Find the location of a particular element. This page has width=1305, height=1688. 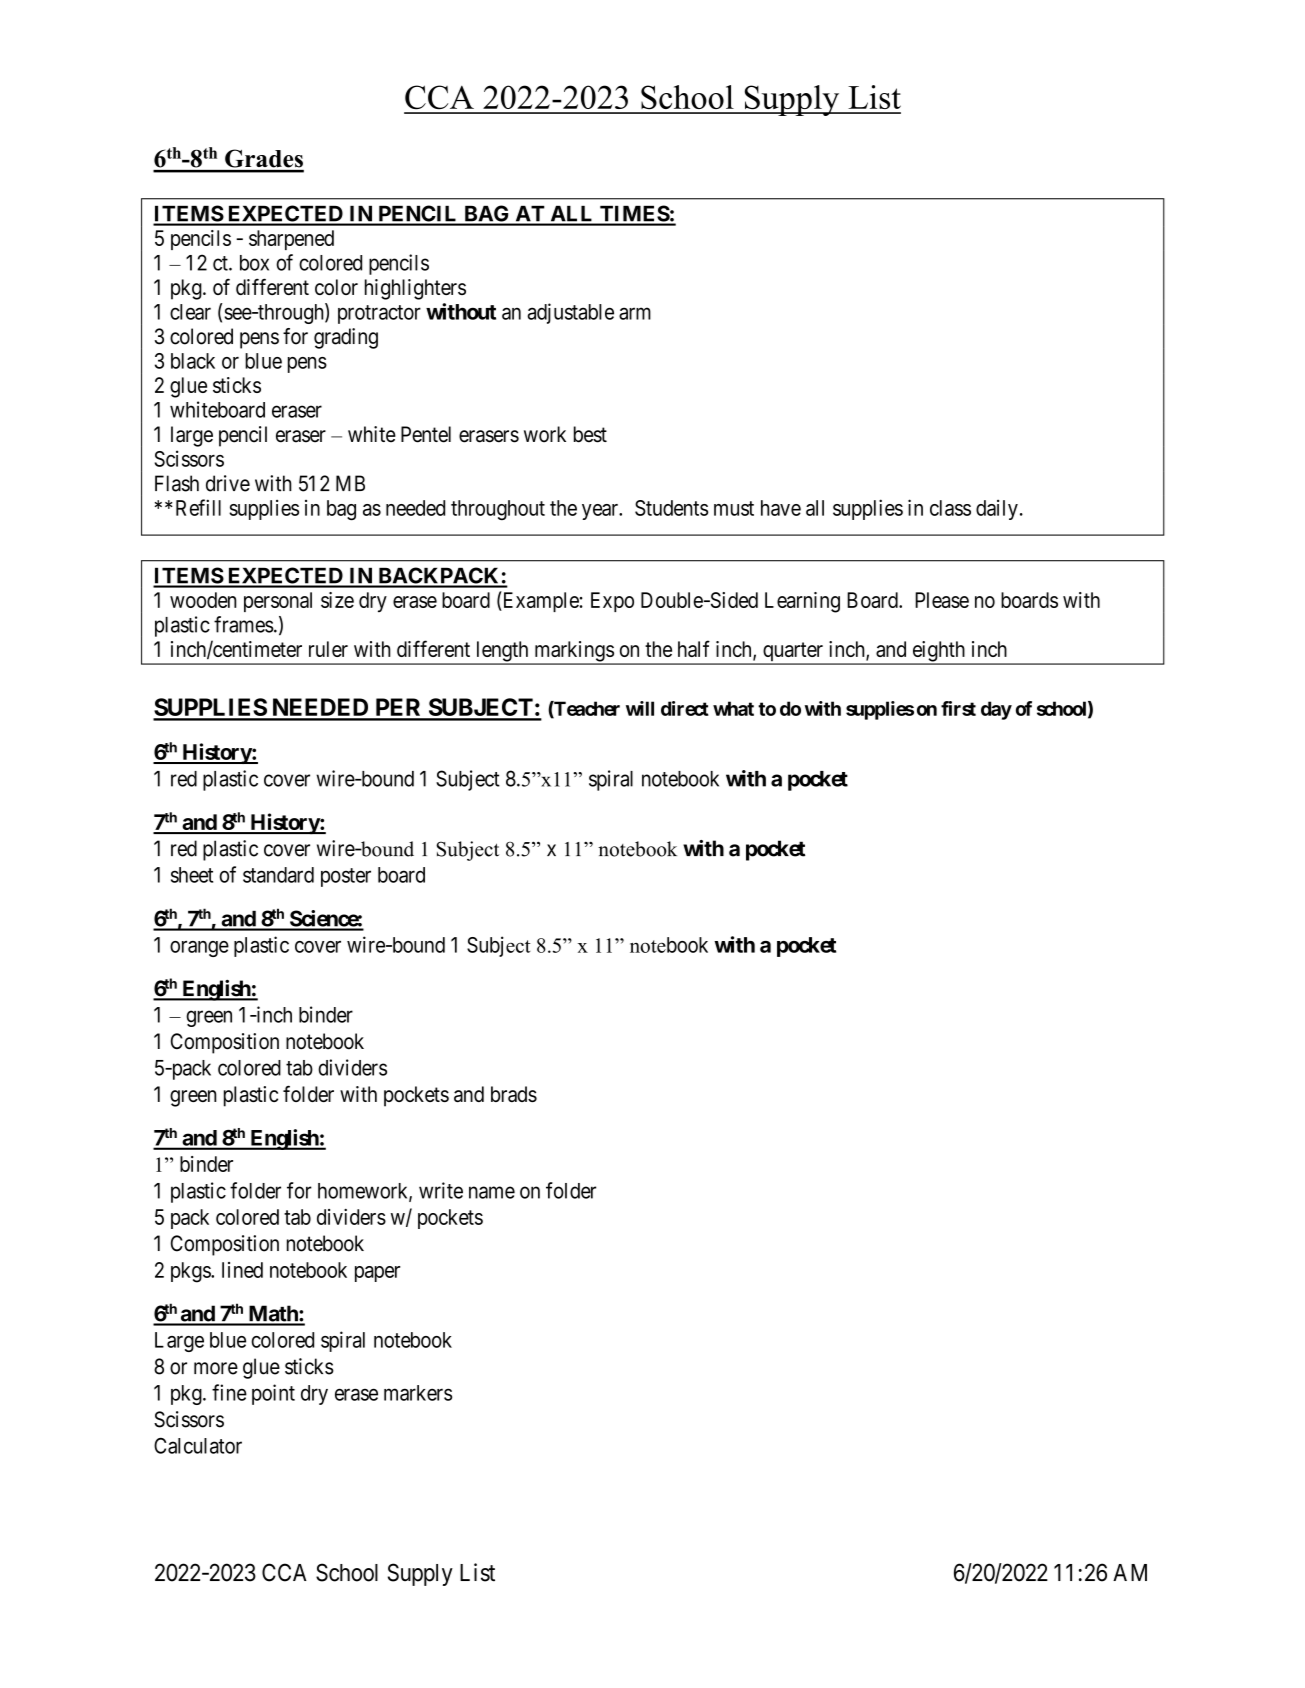

point is located at coordinates (273, 1394).
